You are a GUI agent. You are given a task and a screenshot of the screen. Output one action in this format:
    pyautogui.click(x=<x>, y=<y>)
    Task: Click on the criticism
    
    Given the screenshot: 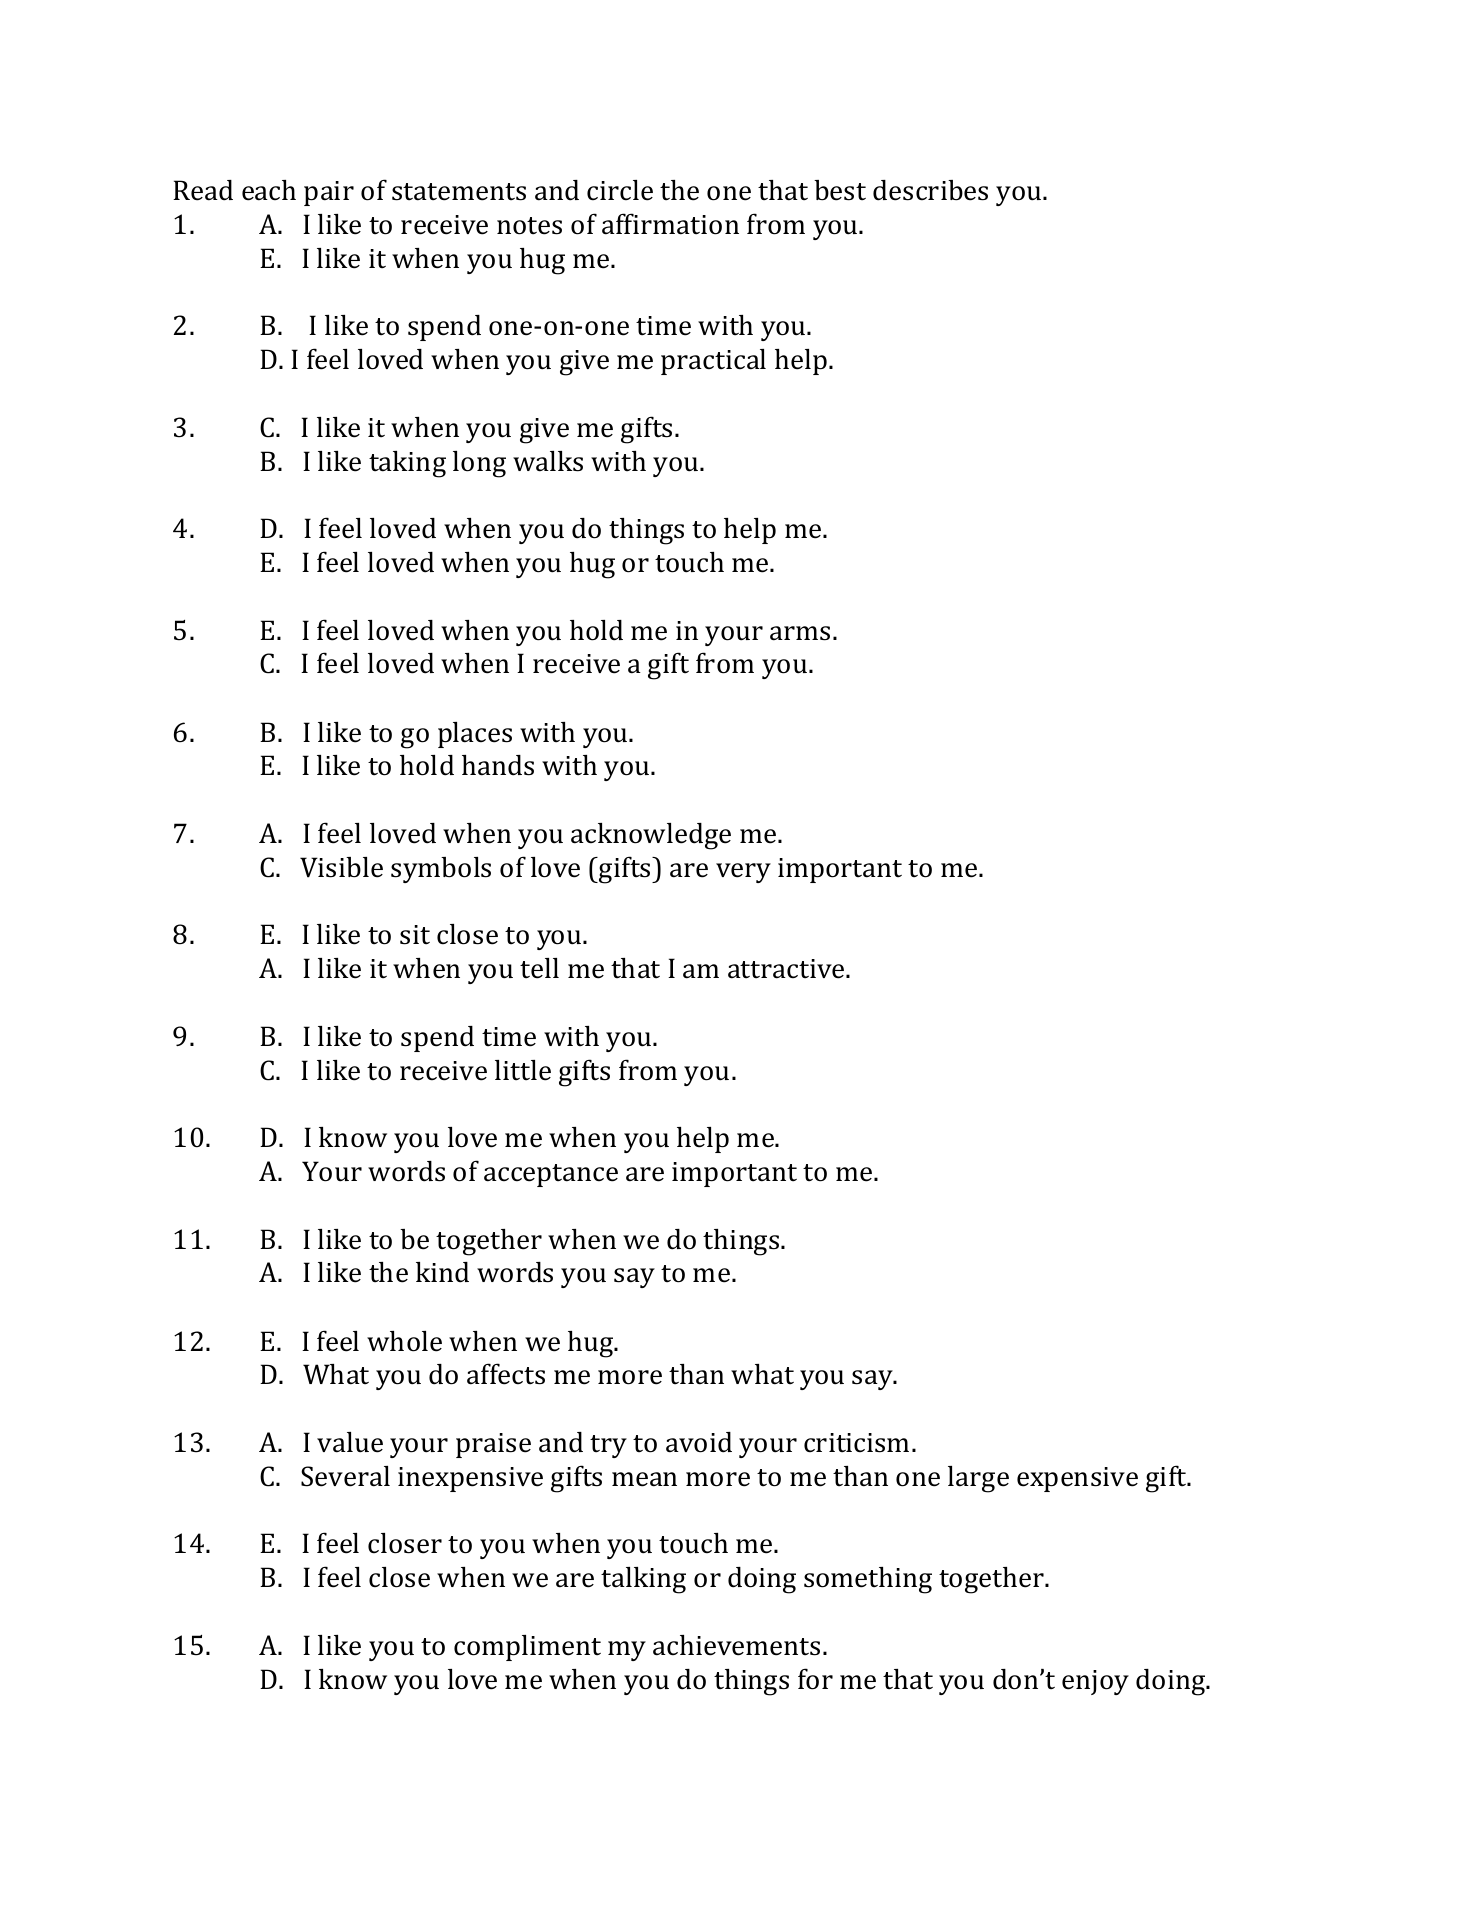 What is the action you would take?
    pyautogui.click(x=856, y=1443)
